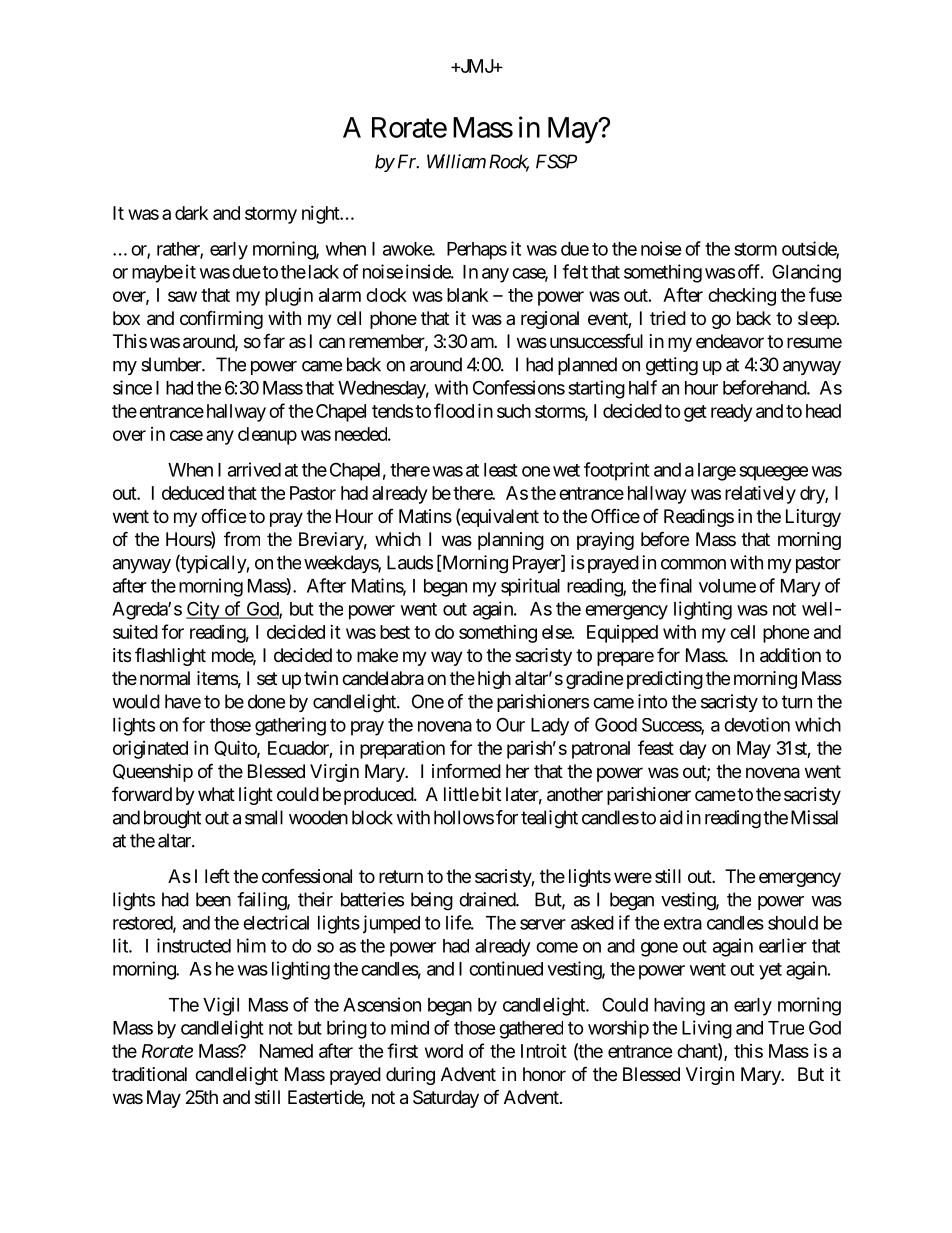  I want to click on word, so click(444, 1051).
